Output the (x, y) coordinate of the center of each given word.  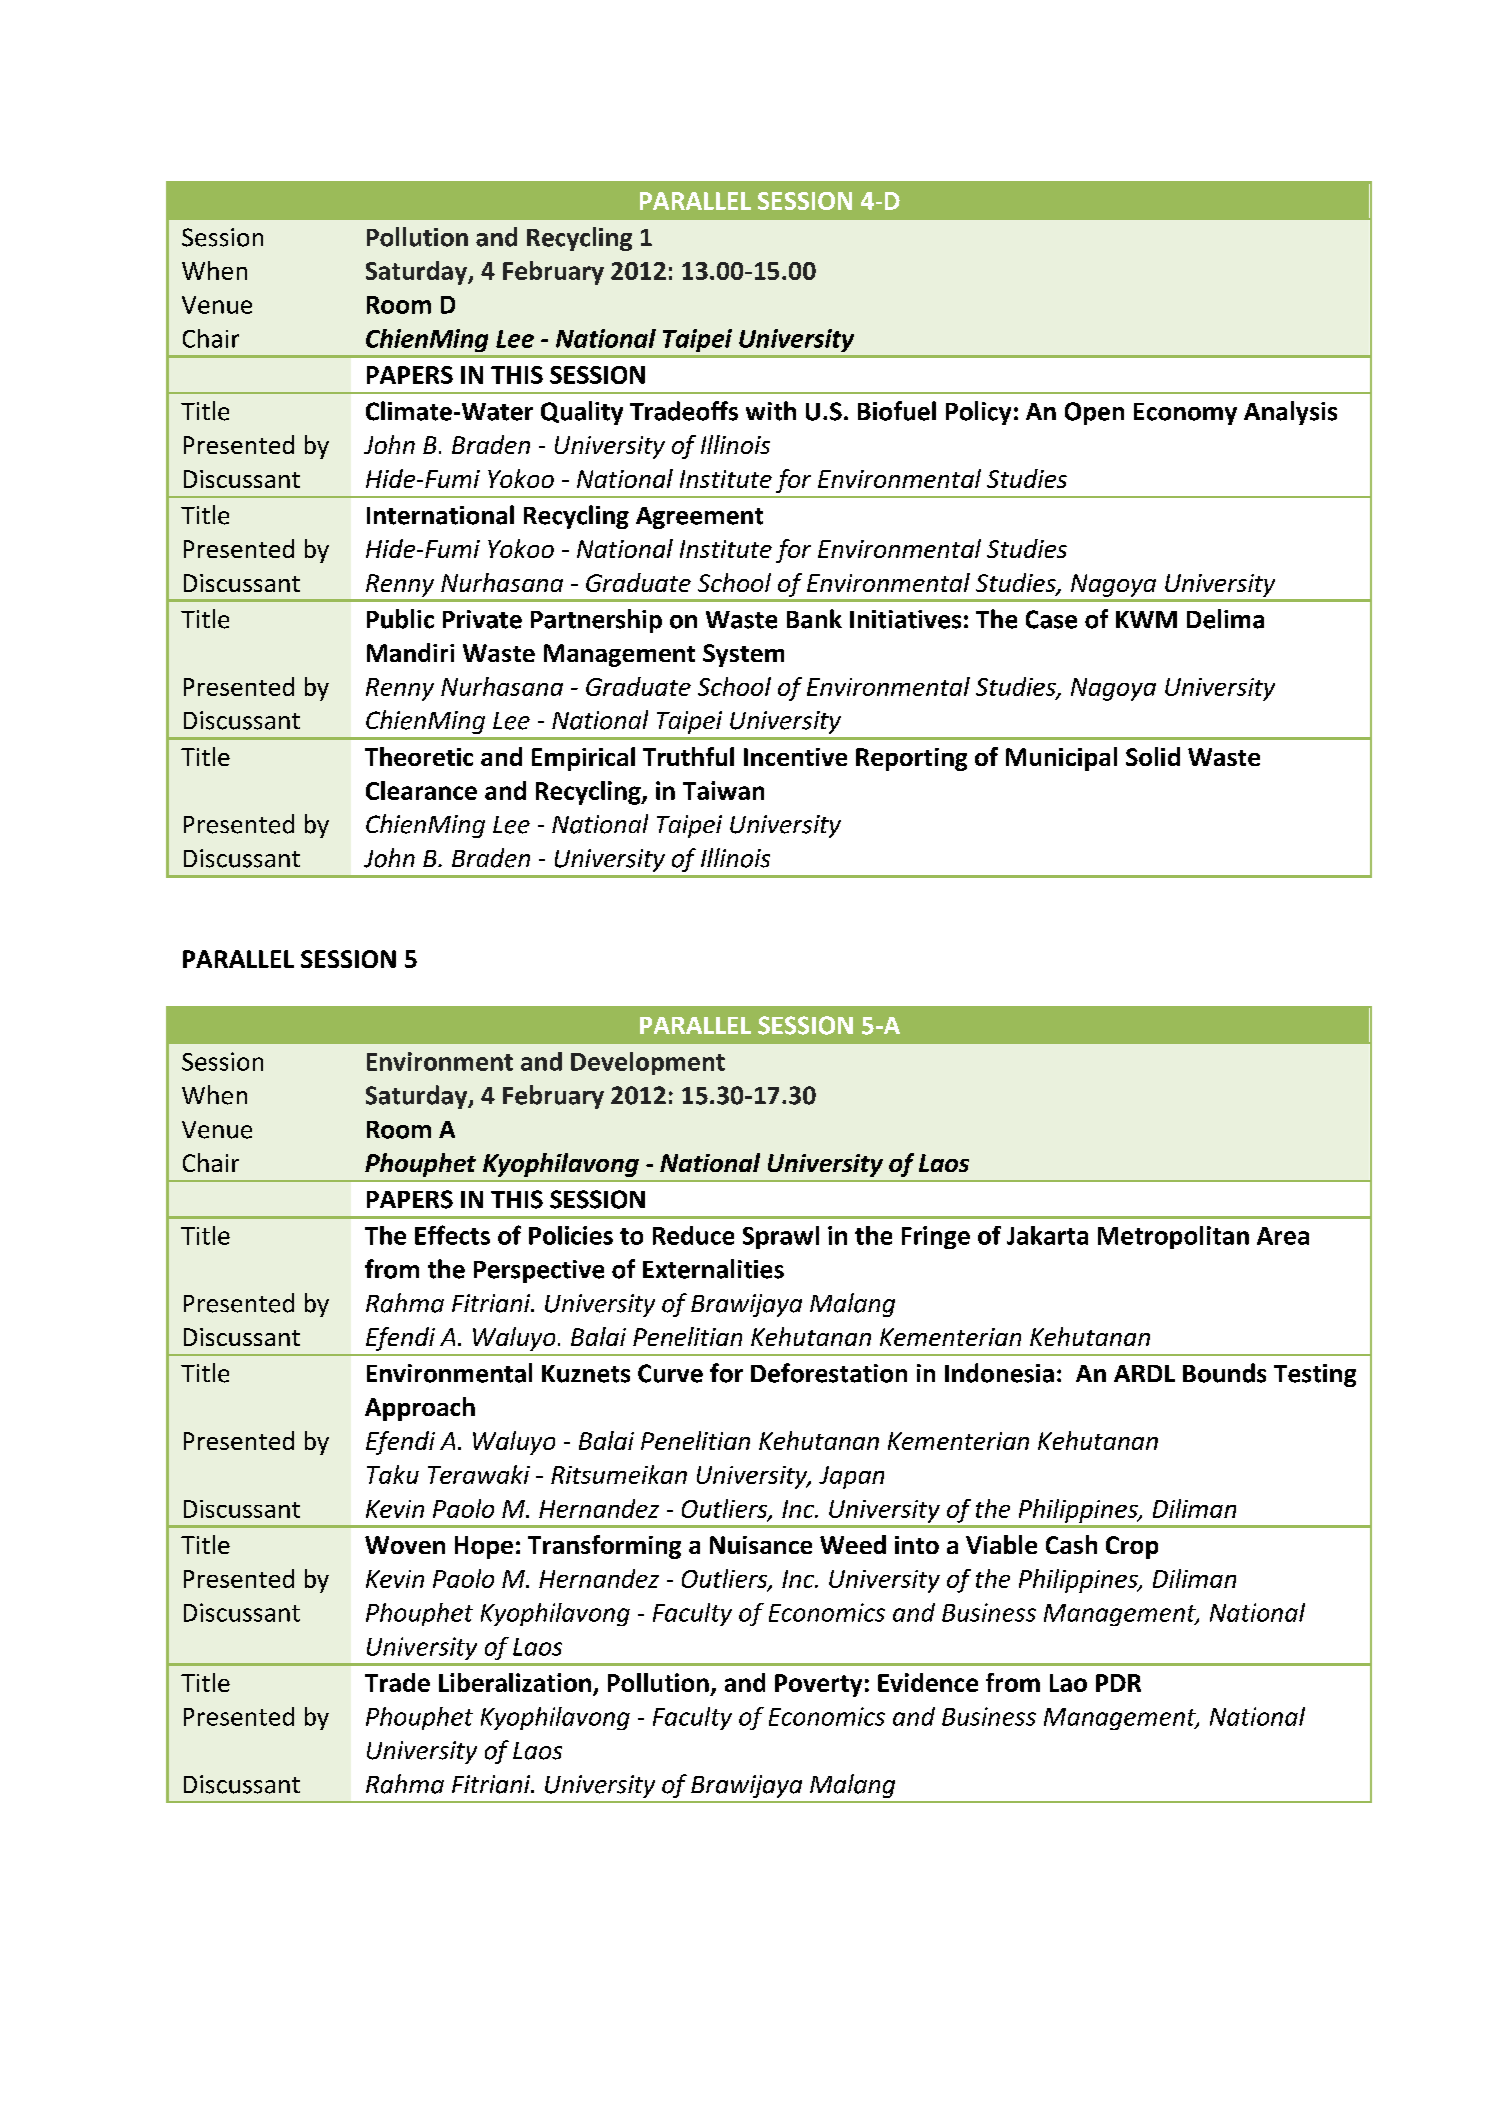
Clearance (421, 790)
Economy (1185, 414)
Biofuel (897, 411)
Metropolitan (1173, 1237)
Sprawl (781, 1237)
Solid (1153, 756)
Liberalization (515, 1682)
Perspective (539, 1271)
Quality (582, 413)
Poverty (818, 1685)
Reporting (911, 759)
